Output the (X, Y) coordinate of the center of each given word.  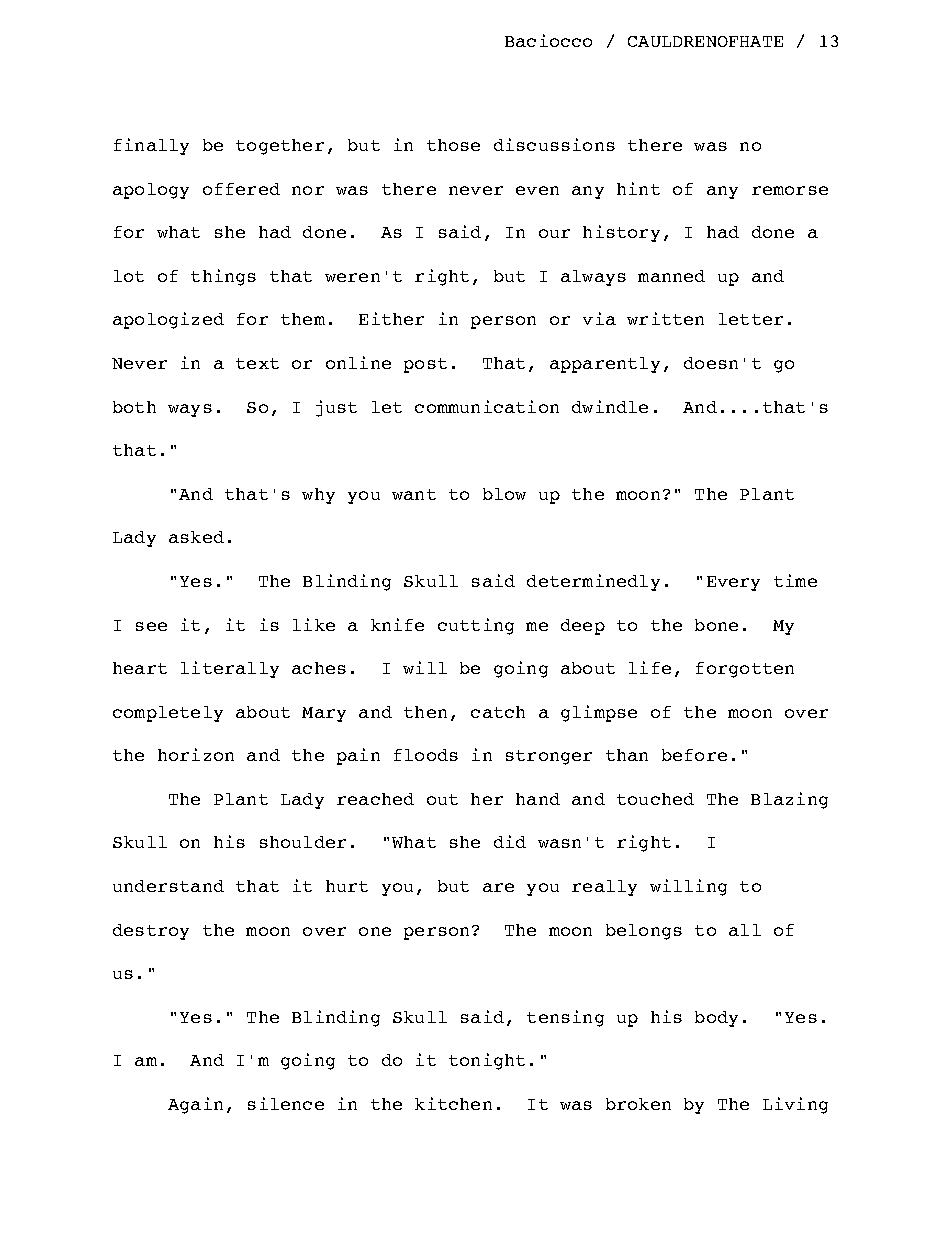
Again (195, 1105)
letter (751, 319)
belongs (644, 932)
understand (168, 886)
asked (196, 537)
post (425, 365)
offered (241, 189)
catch (498, 712)
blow (504, 494)
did (510, 841)
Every (733, 583)
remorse (790, 190)
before (694, 755)
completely (168, 714)
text (257, 363)
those (453, 145)
